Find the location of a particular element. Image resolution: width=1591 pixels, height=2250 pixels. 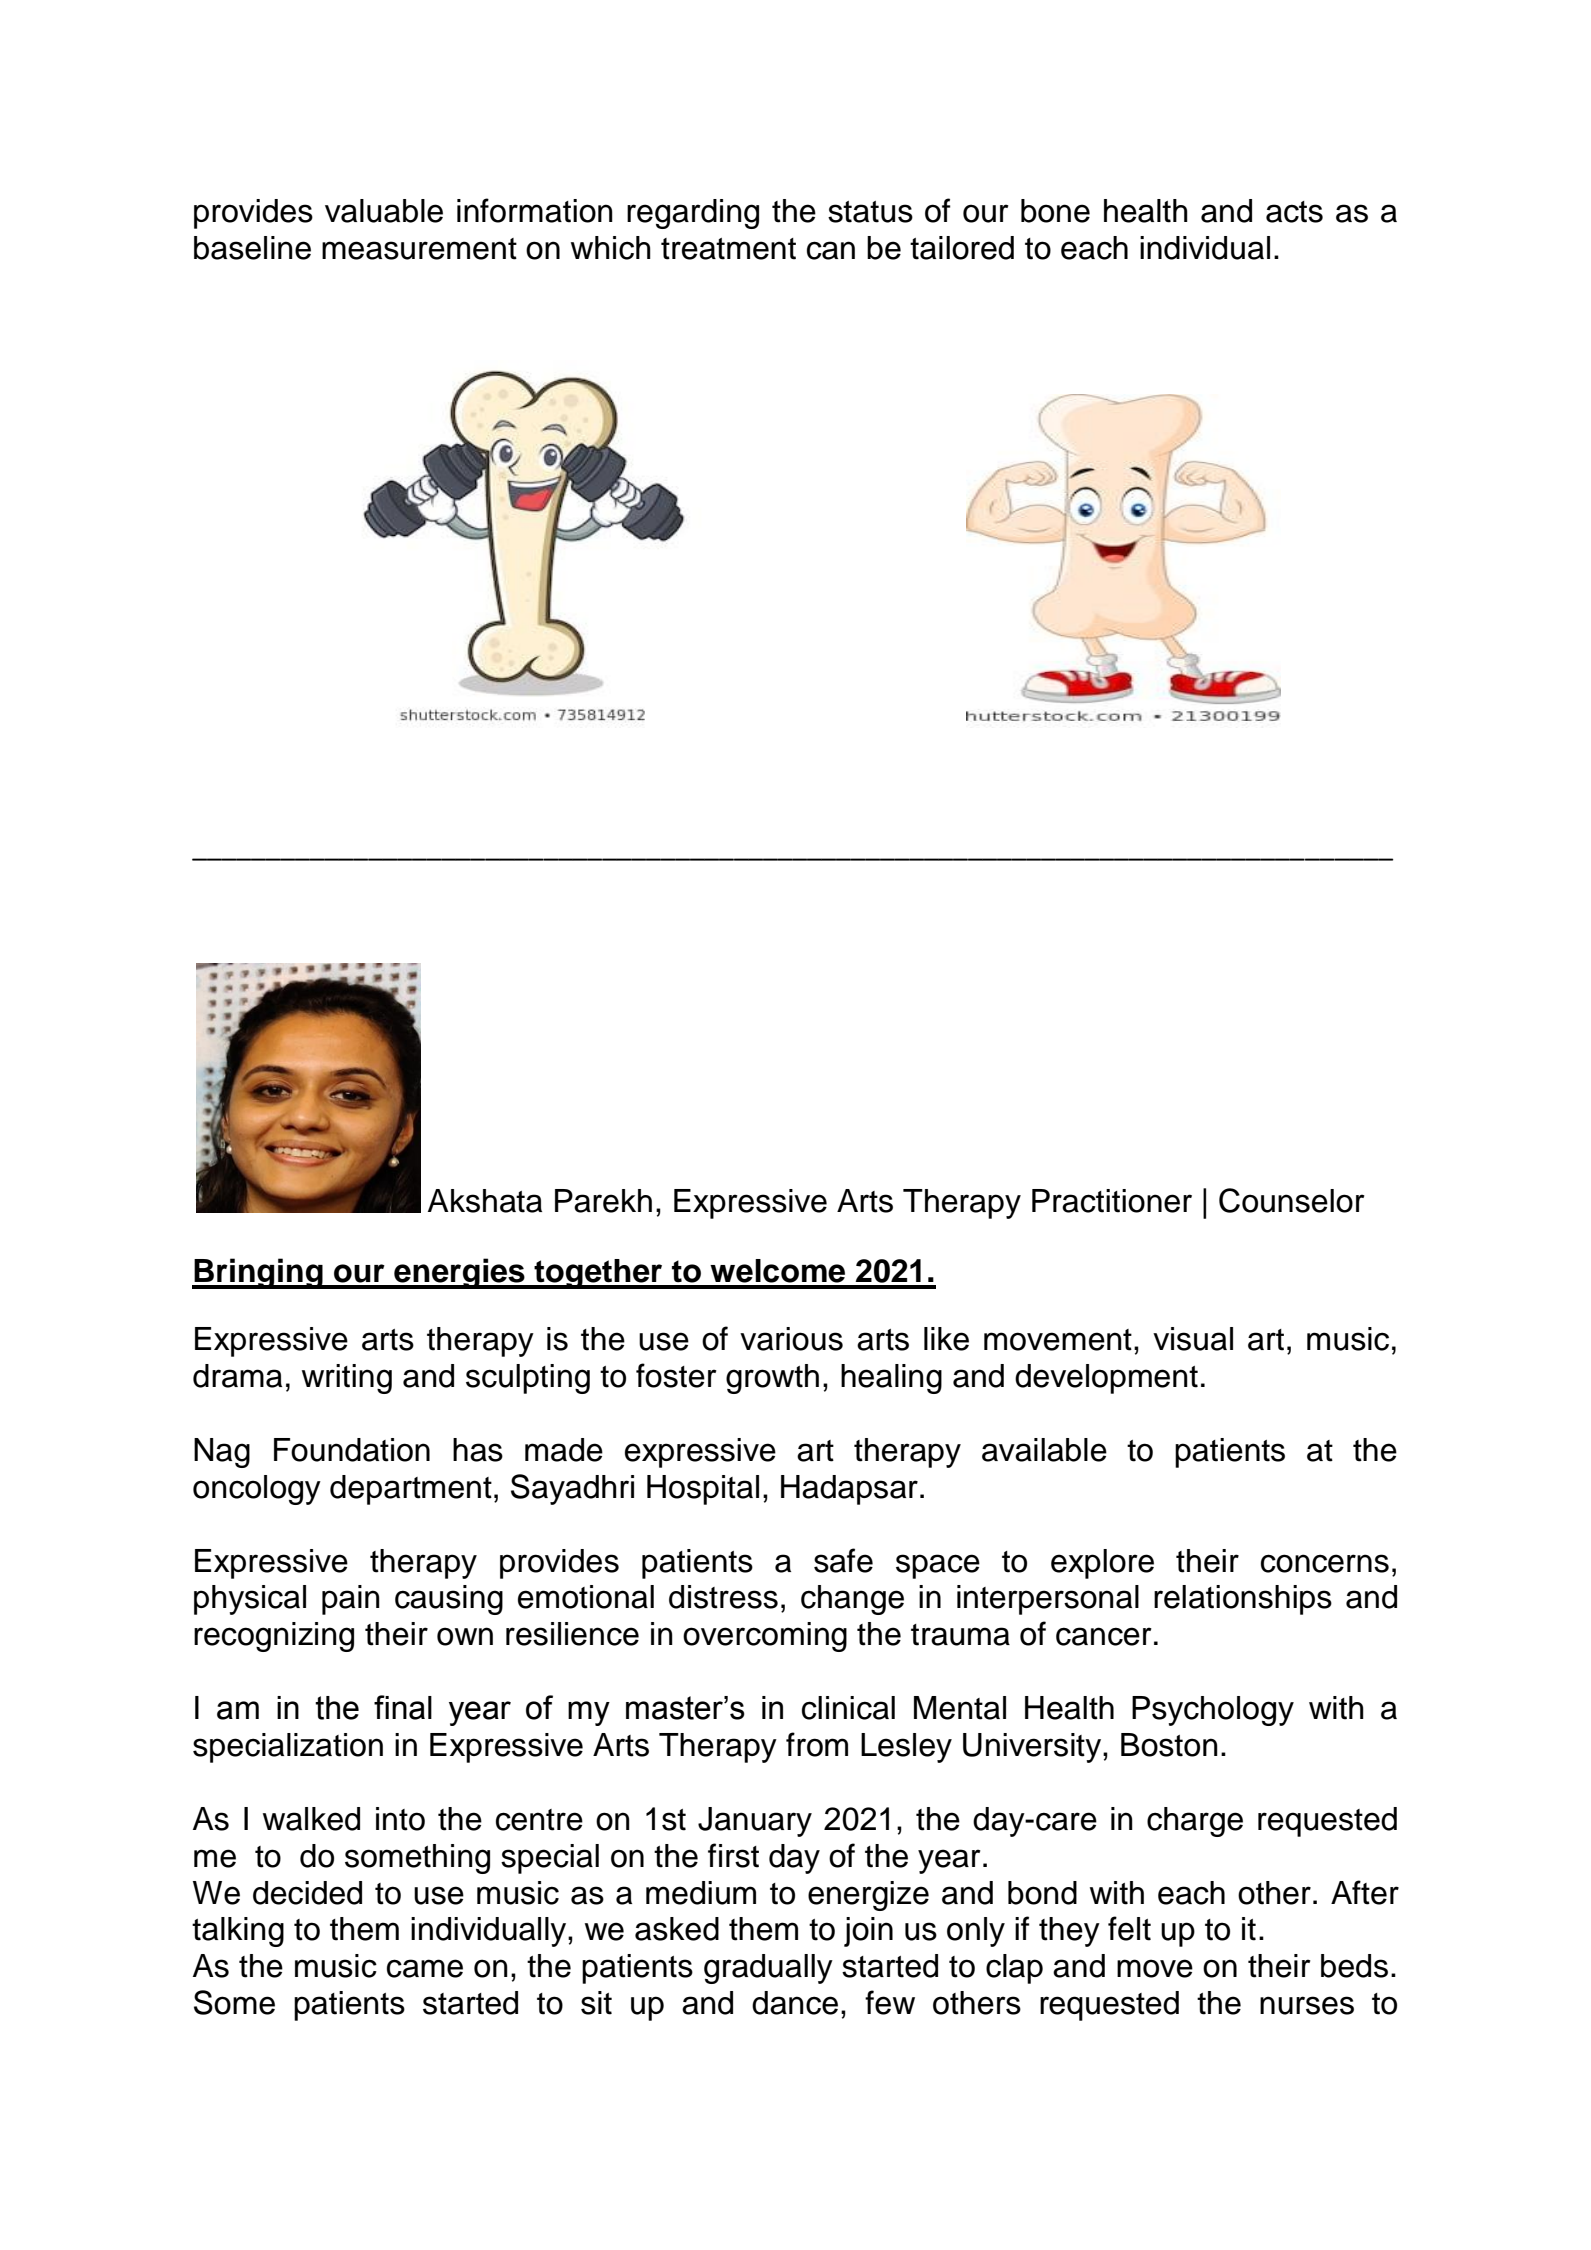

treatment is located at coordinates (728, 249).
